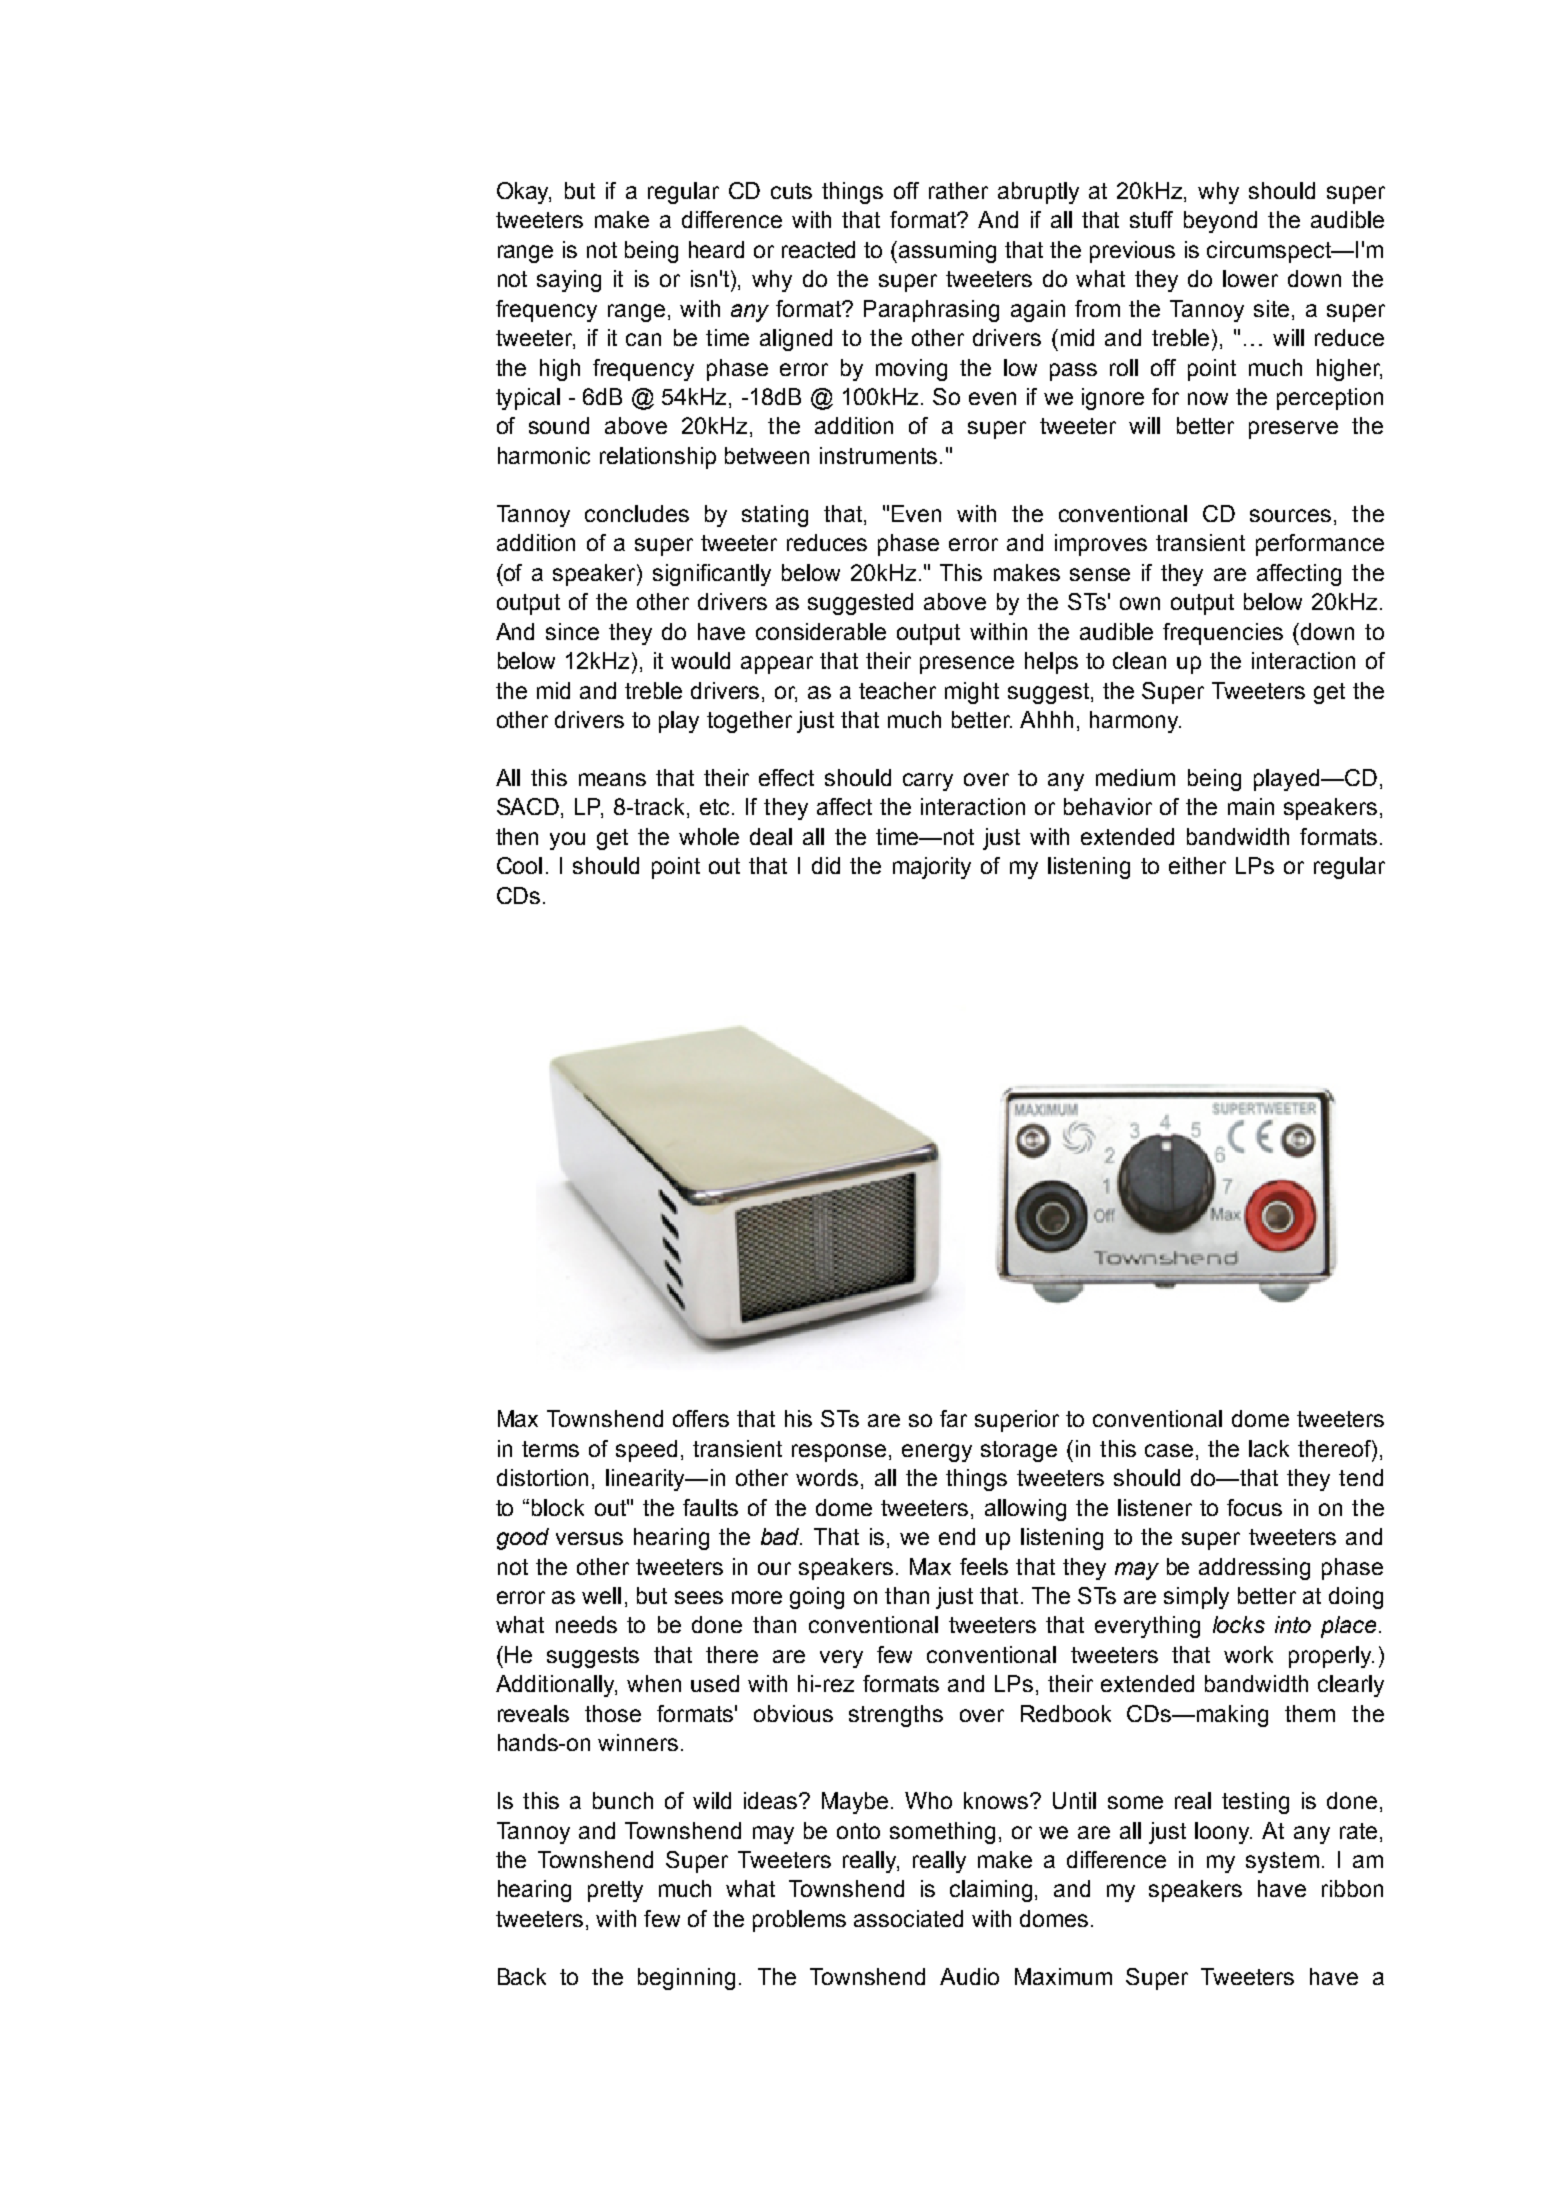  Describe the element at coordinates (615, 1891) in the document. I see `pretty` at that location.
